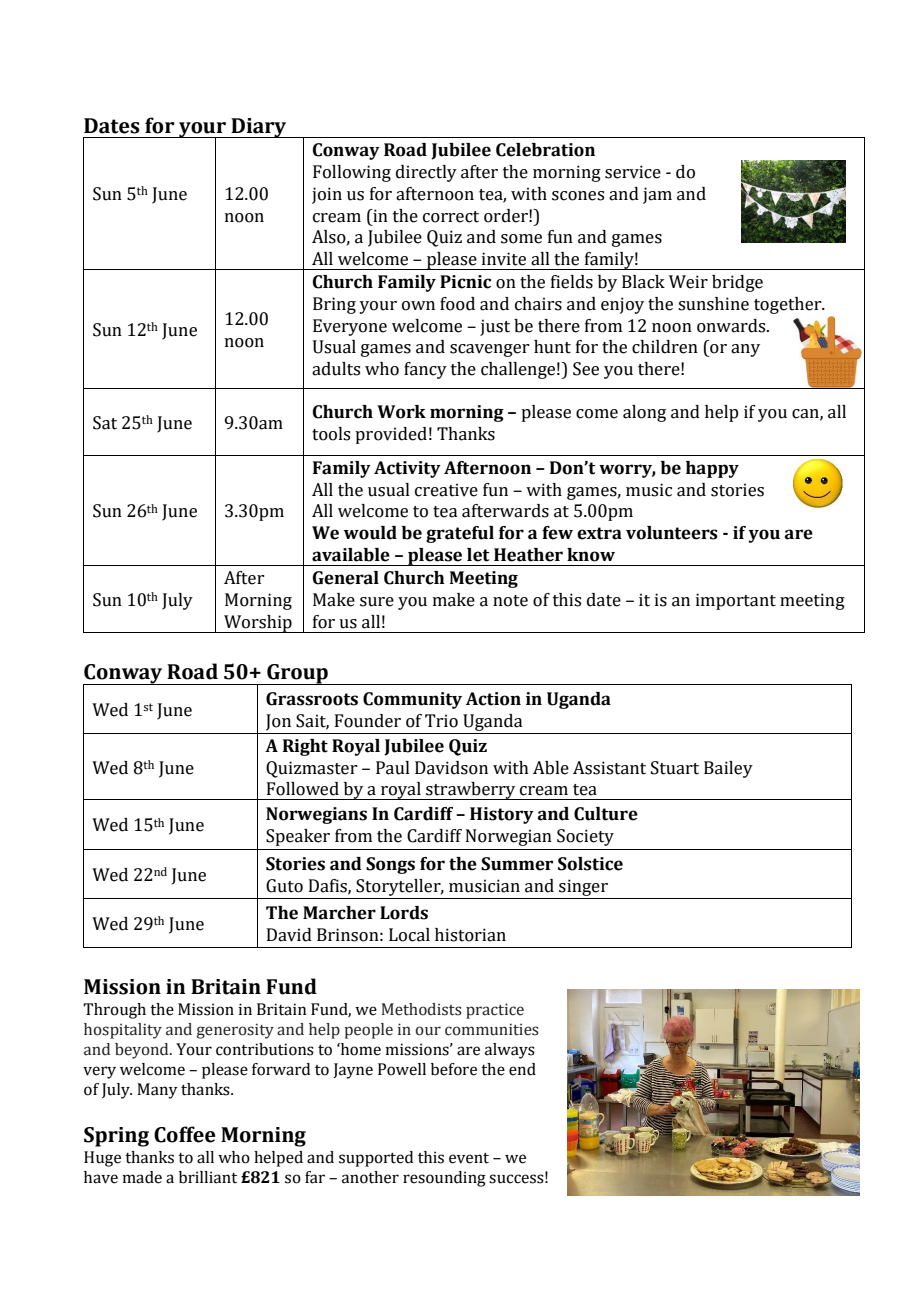 The image size is (924, 1308). Describe the element at coordinates (259, 128) in the page. I see `Diary` at that location.
